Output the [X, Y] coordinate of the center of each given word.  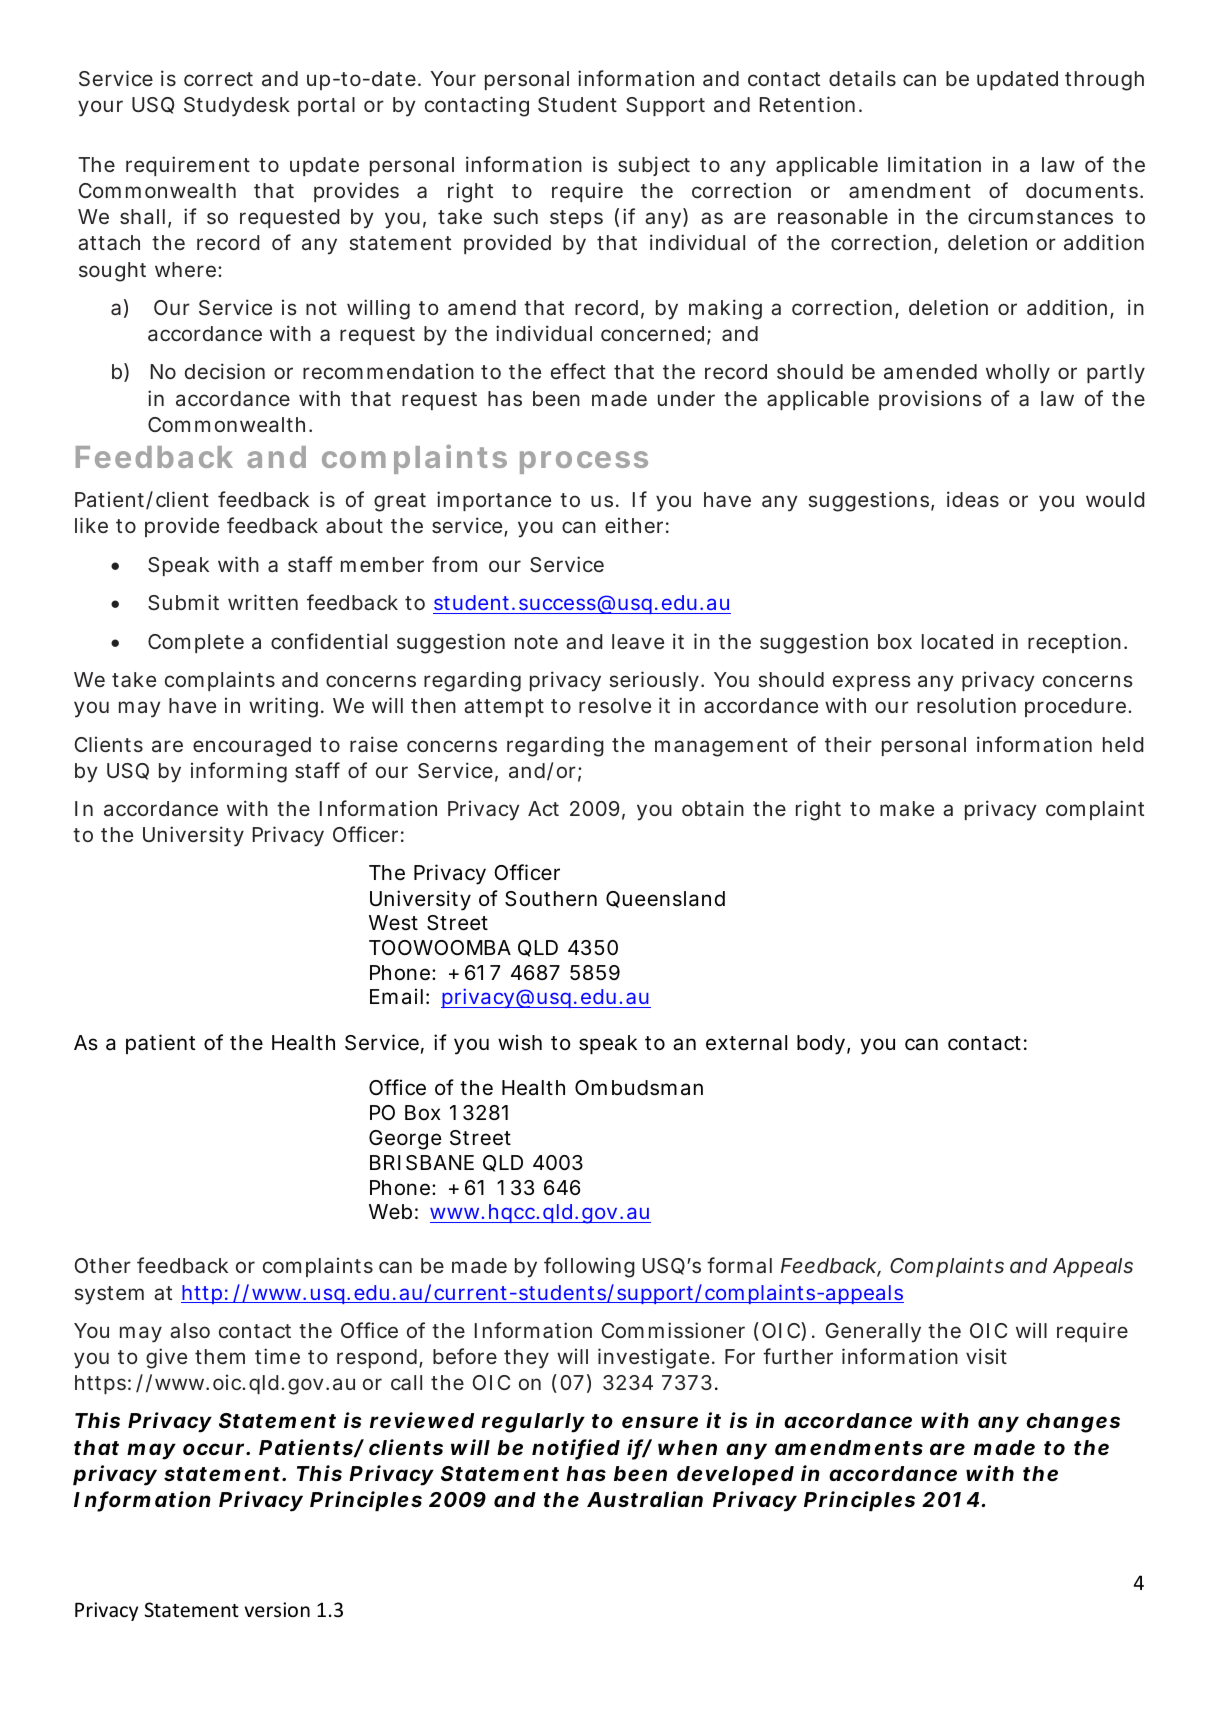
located [957, 641]
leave [638, 642]
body [821, 1045]
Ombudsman [639, 1088]
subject [654, 166]
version [277, 1609]
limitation [934, 164]
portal [326, 106]
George [405, 1140]
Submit [183, 602]
